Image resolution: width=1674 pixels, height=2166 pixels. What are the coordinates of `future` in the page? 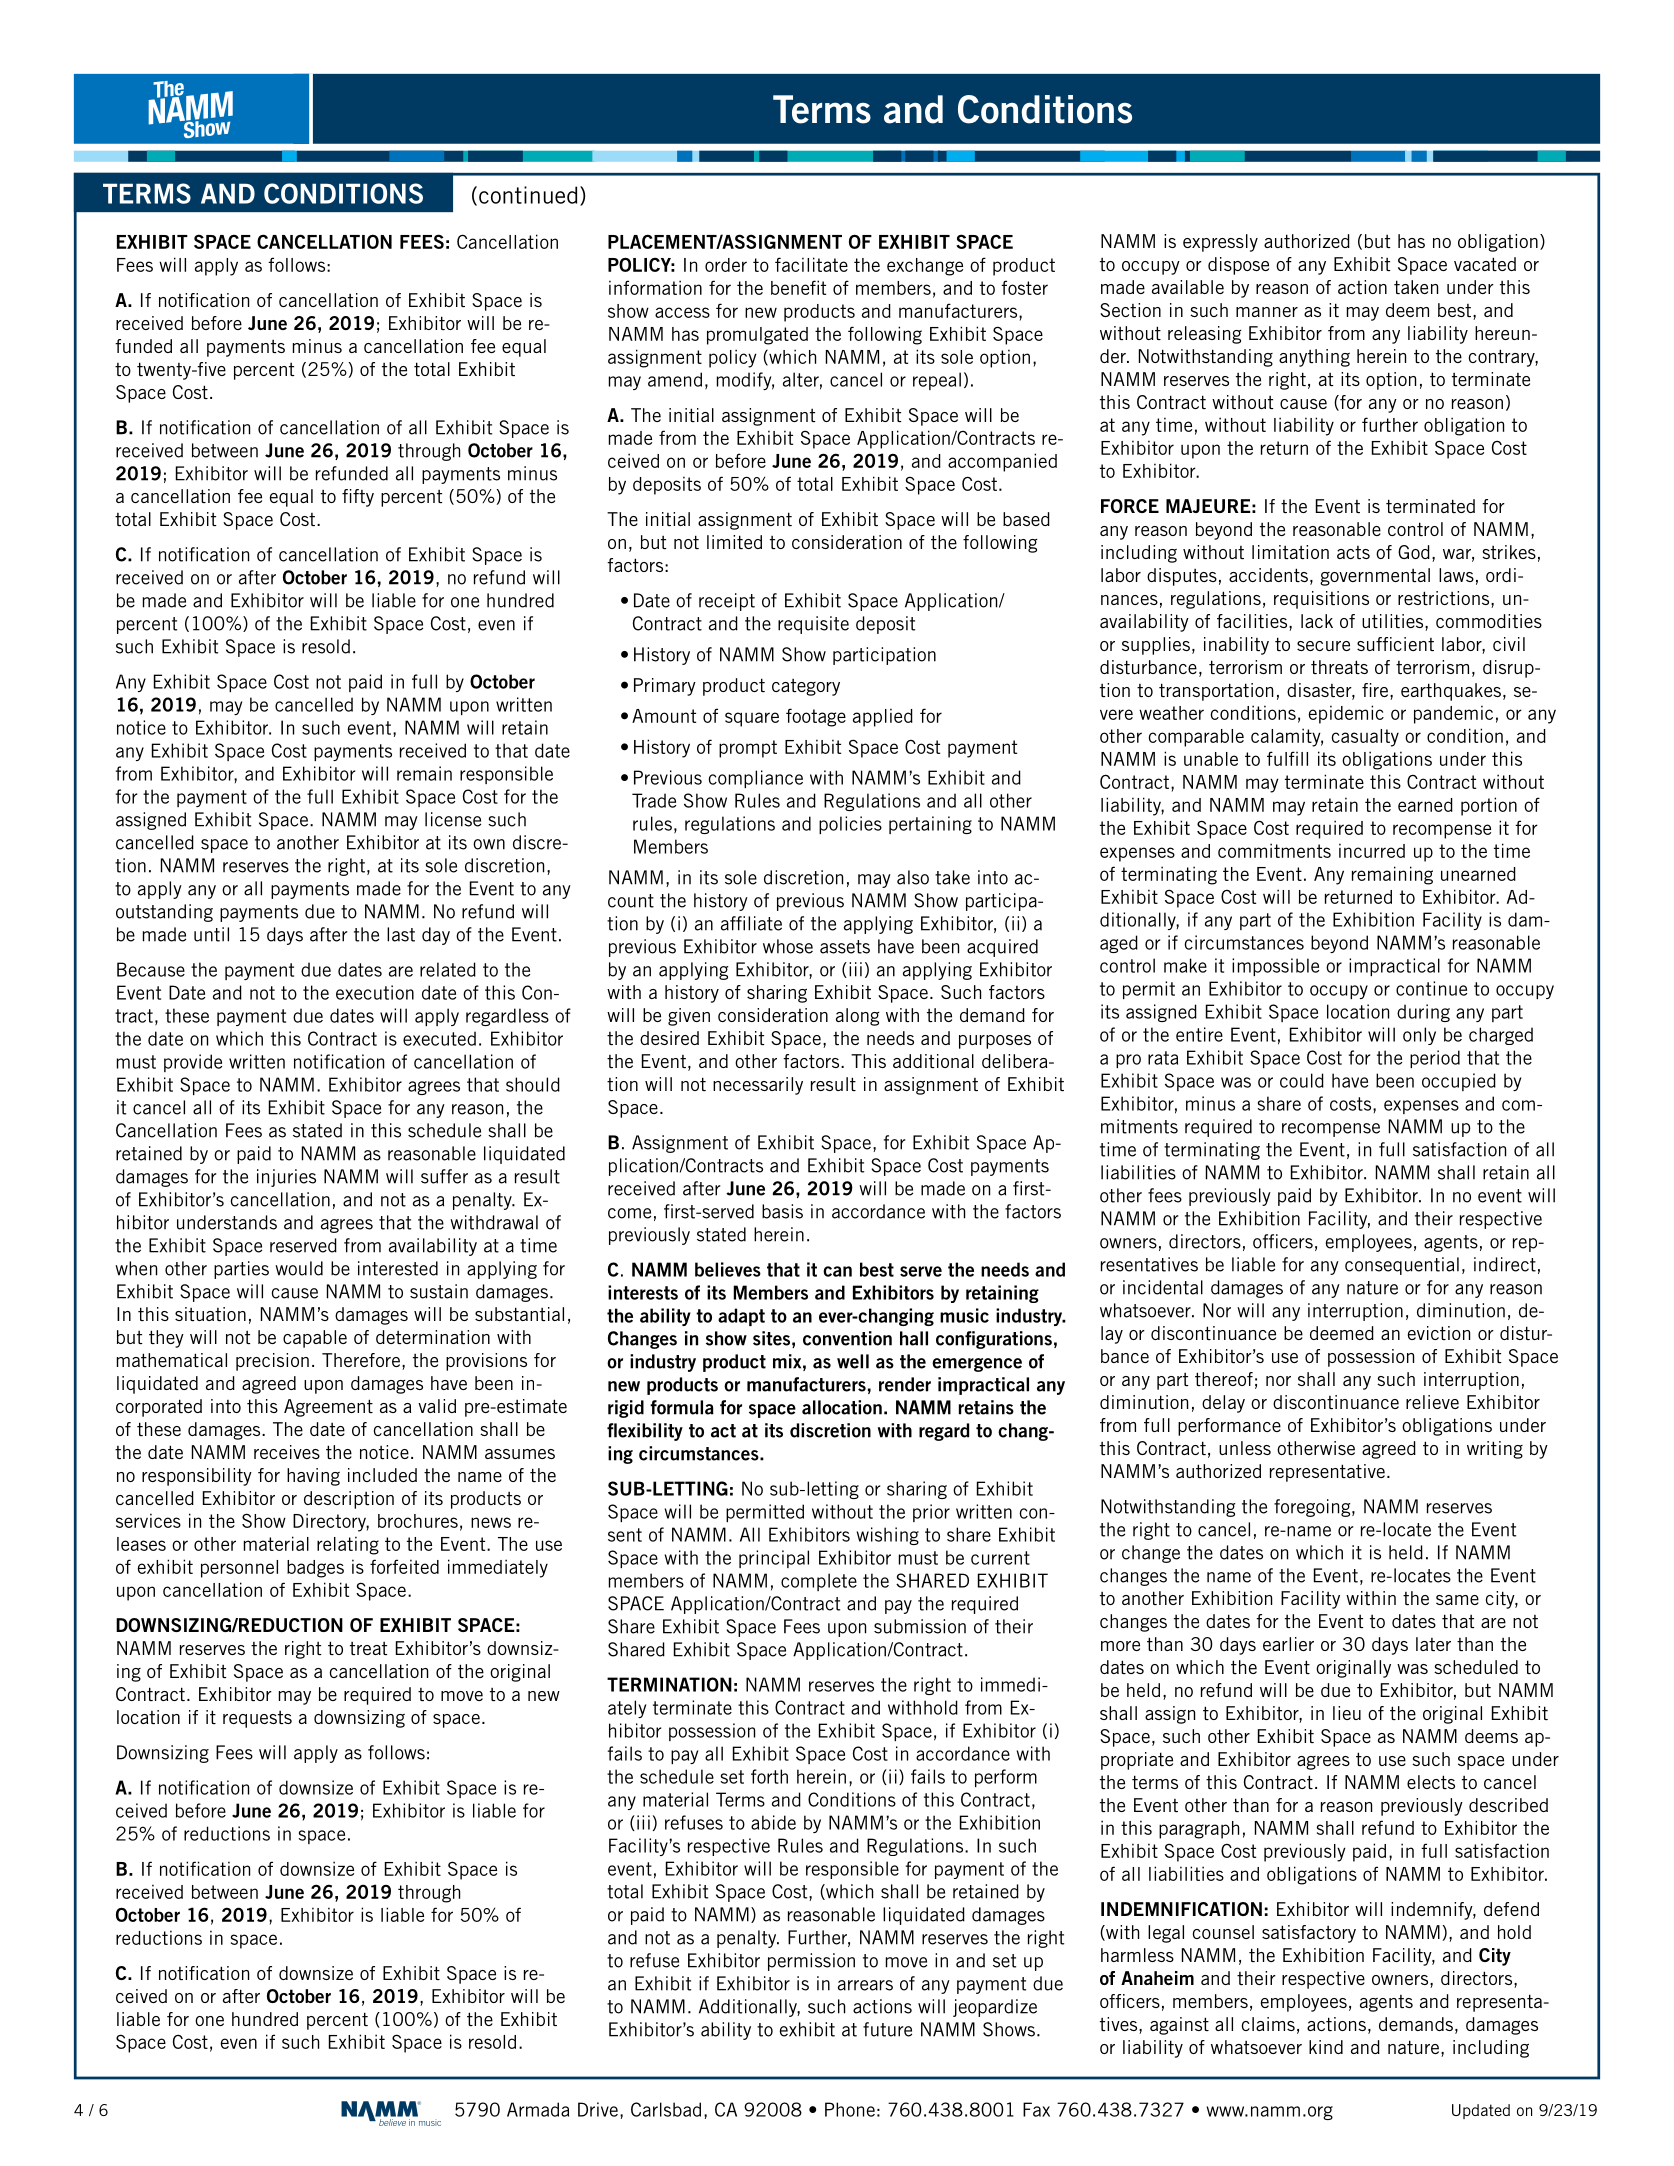 It's located at (887, 2029).
